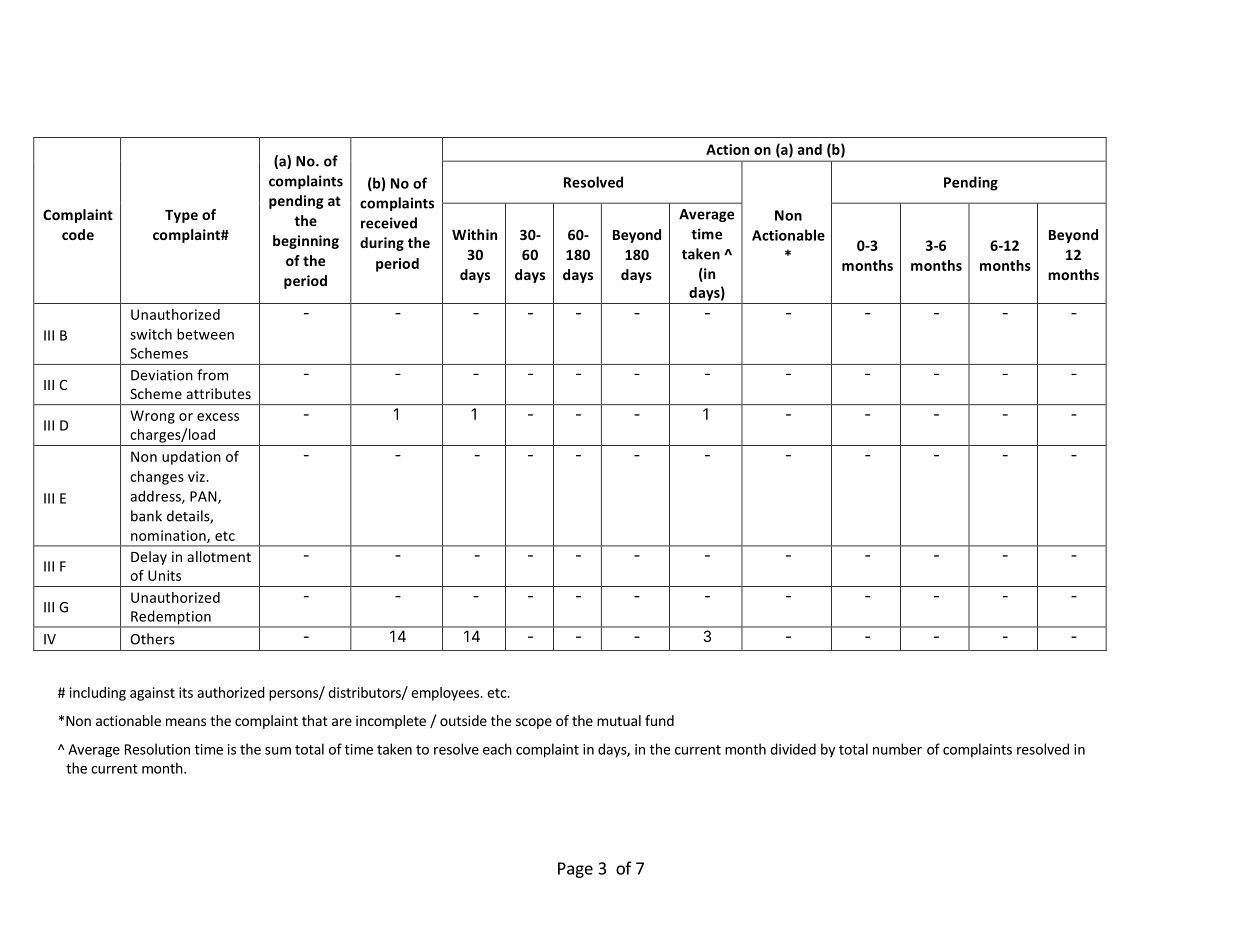 This page has width=1233, height=952. What do you see at coordinates (157, 749) in the page?
I see `Resolution` at bounding box center [157, 749].
